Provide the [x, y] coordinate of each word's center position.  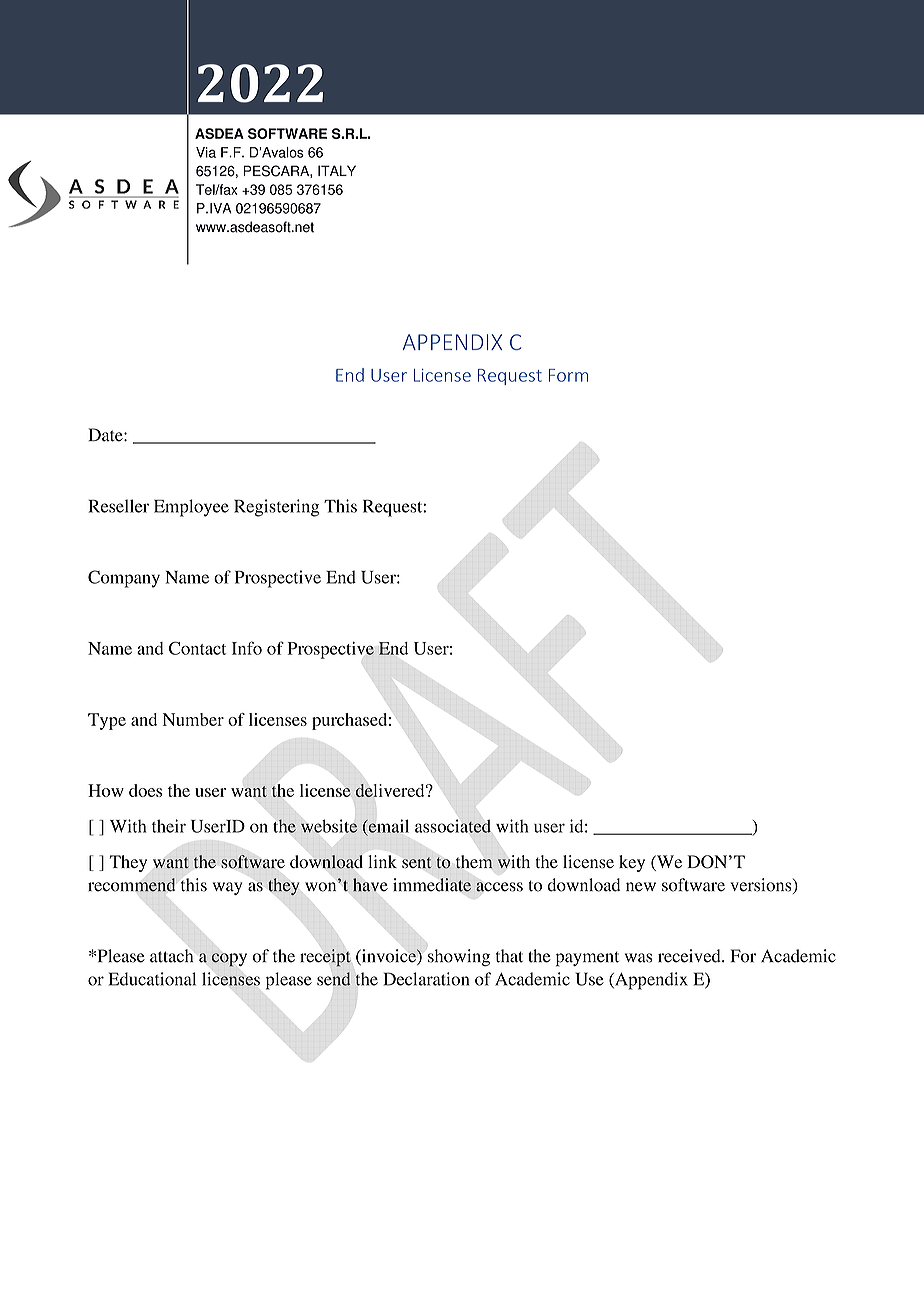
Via [206, 152]
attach [171, 956]
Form [568, 375]
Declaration [426, 979]
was [638, 958]
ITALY [337, 170]
